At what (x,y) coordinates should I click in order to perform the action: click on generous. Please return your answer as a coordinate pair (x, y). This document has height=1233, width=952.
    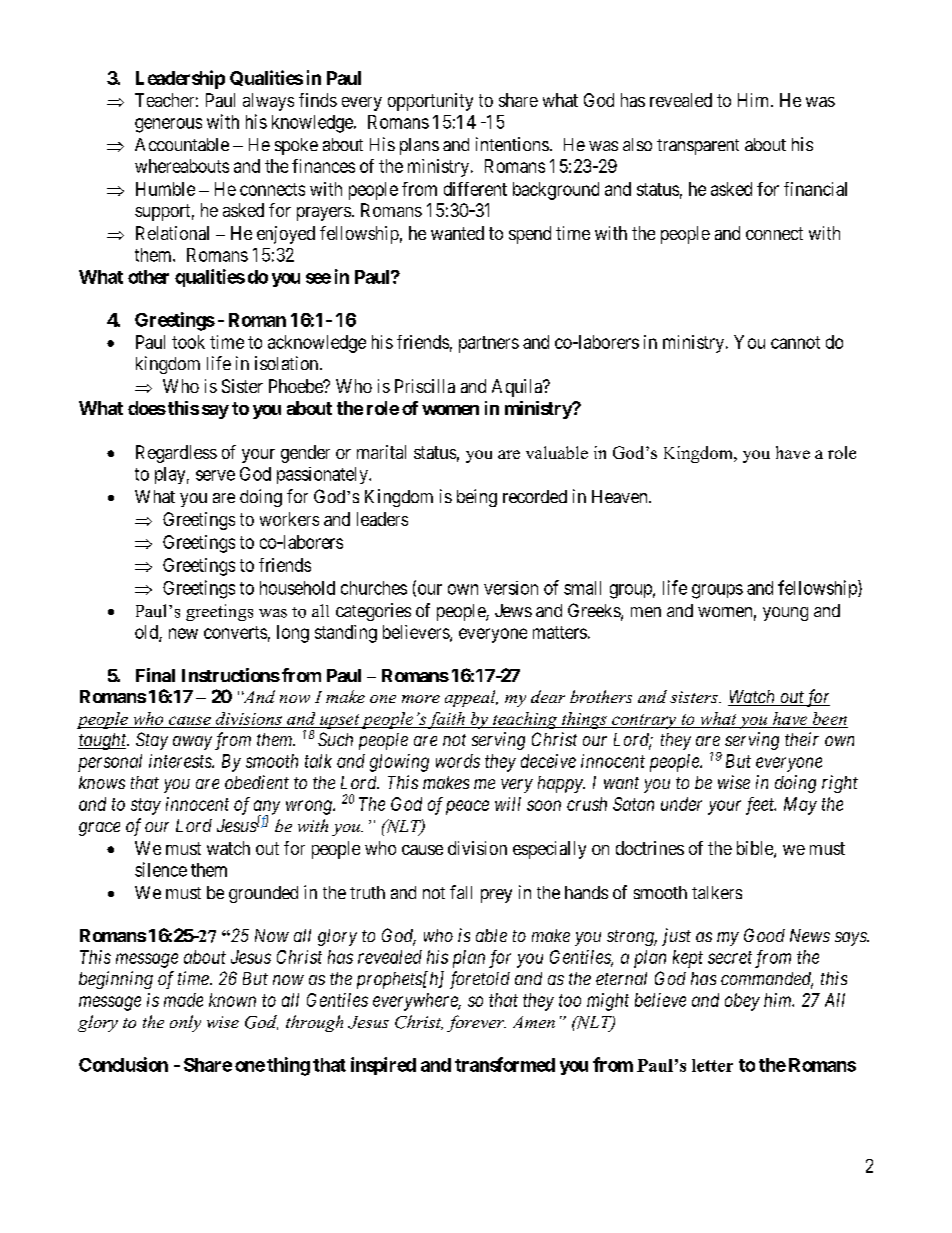
    Looking at the image, I should click on (168, 125).
